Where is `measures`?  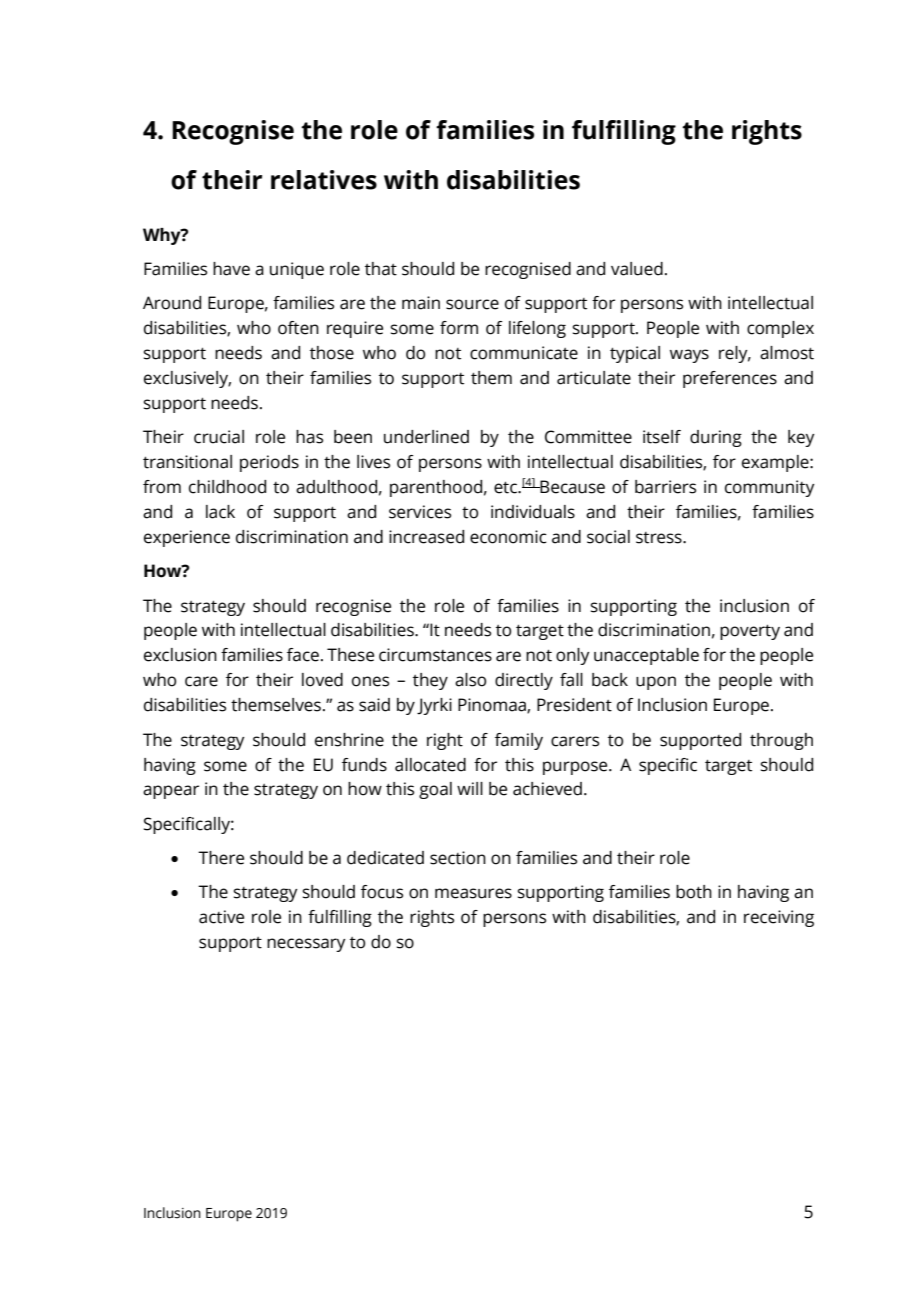 measures is located at coordinates (473, 893).
